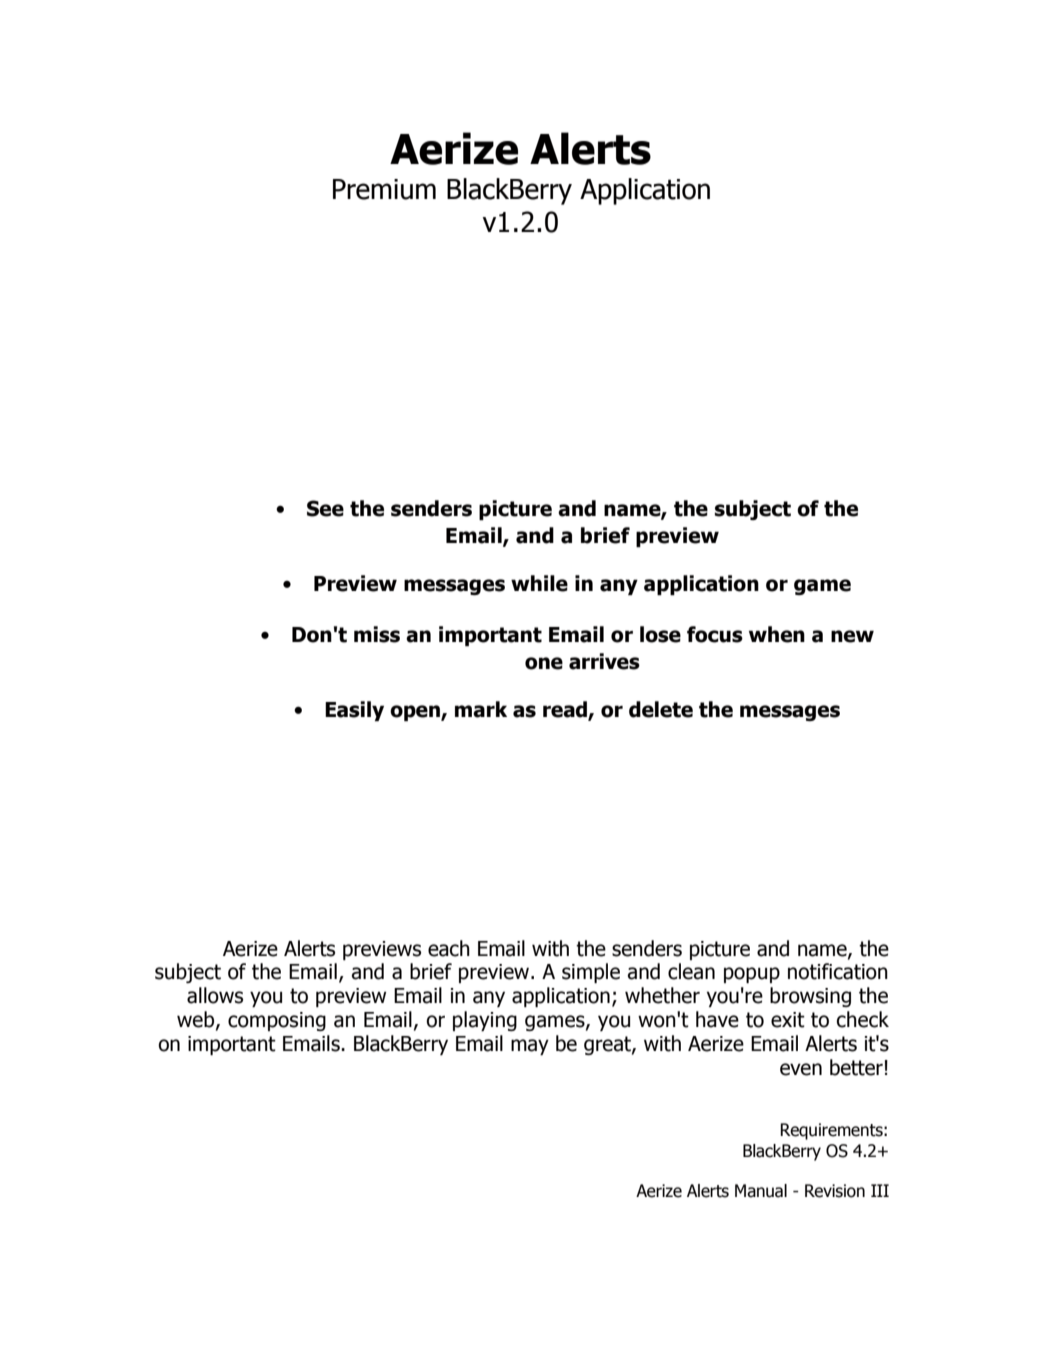 Image resolution: width=1042 pixels, height=1349 pixels. Describe the element at coordinates (325, 508) in the page. I see `See` at that location.
